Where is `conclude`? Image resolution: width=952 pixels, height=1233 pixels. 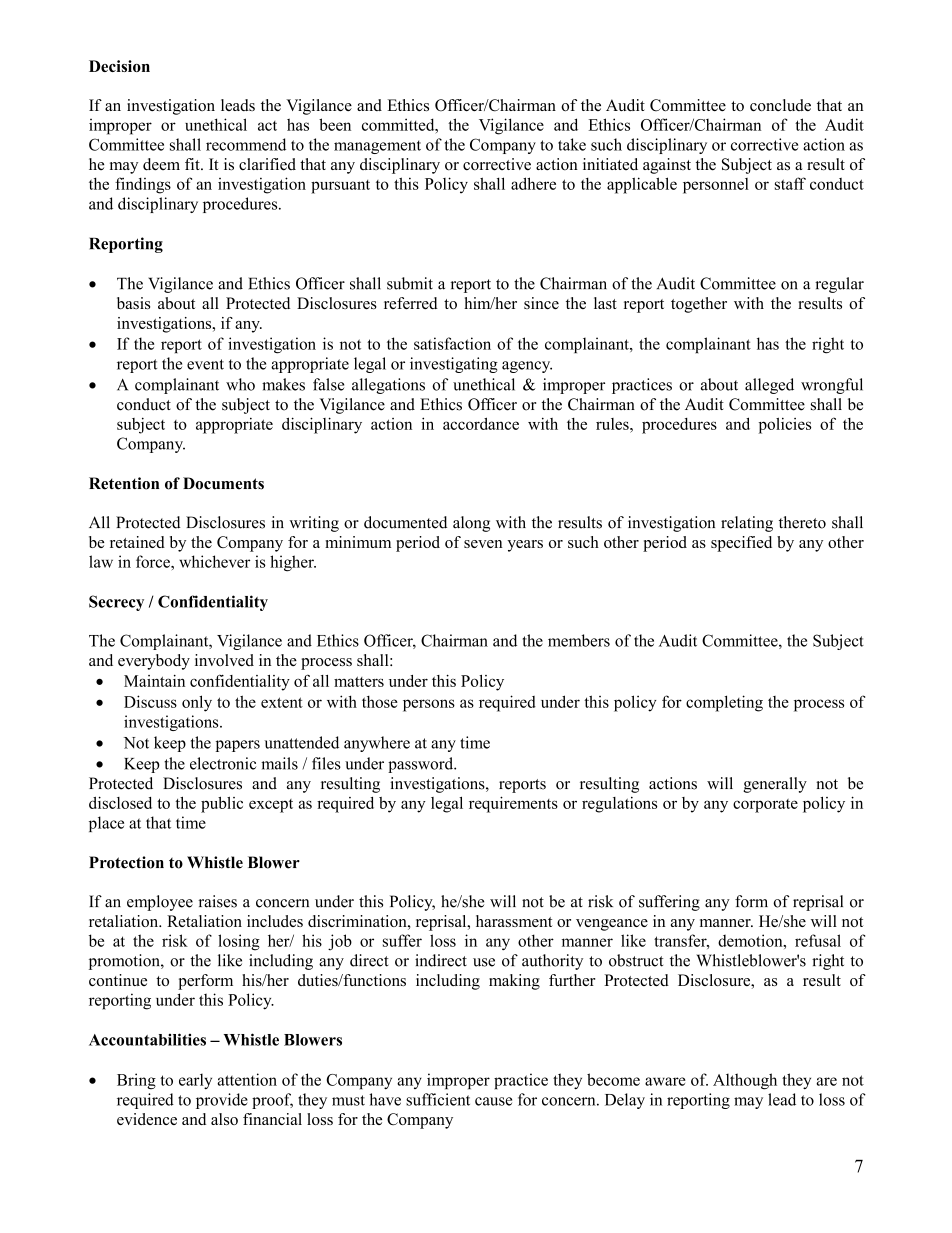
conclude is located at coordinates (780, 105).
